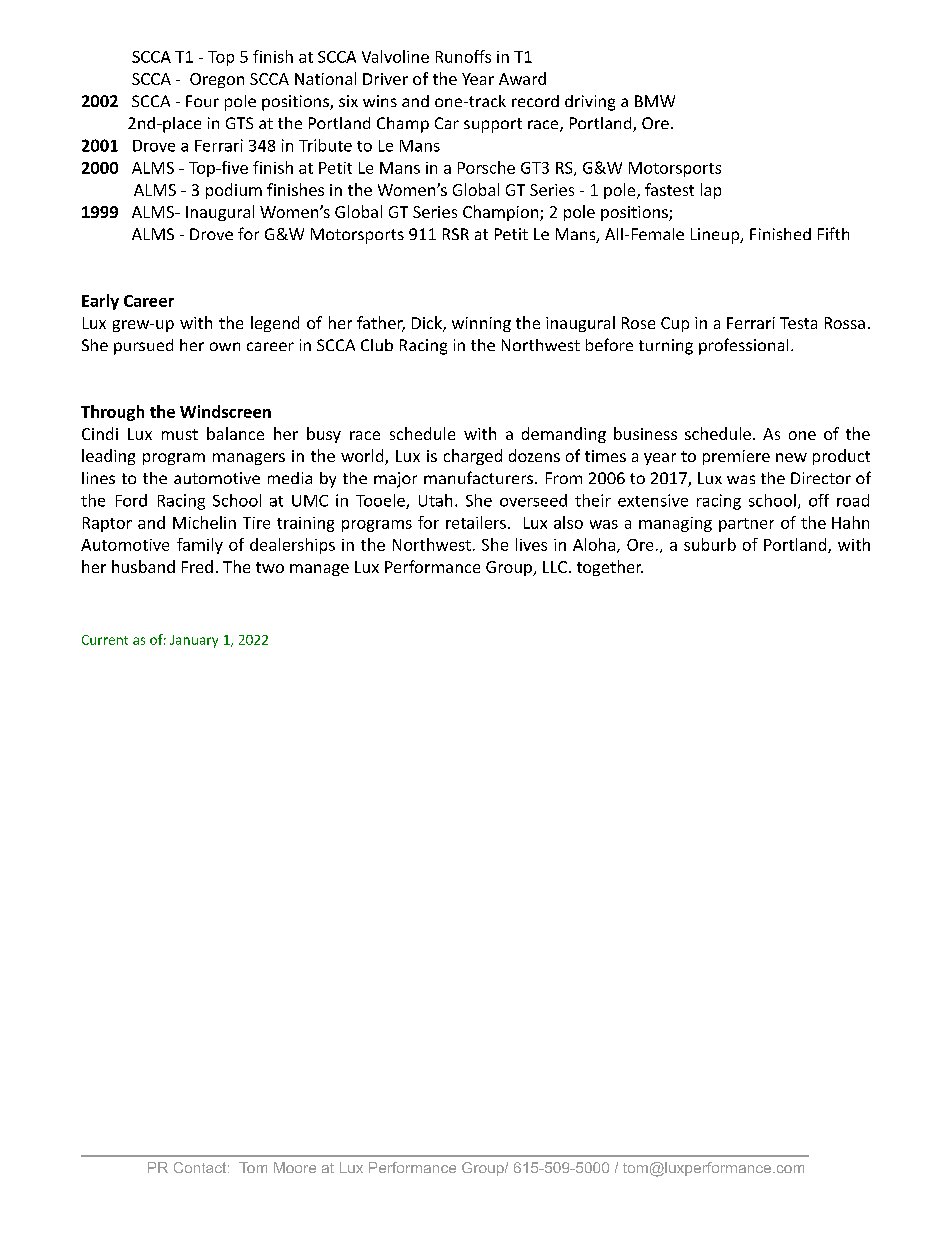 The height and width of the screenshot is (1233, 952). I want to click on Four, so click(202, 101).
